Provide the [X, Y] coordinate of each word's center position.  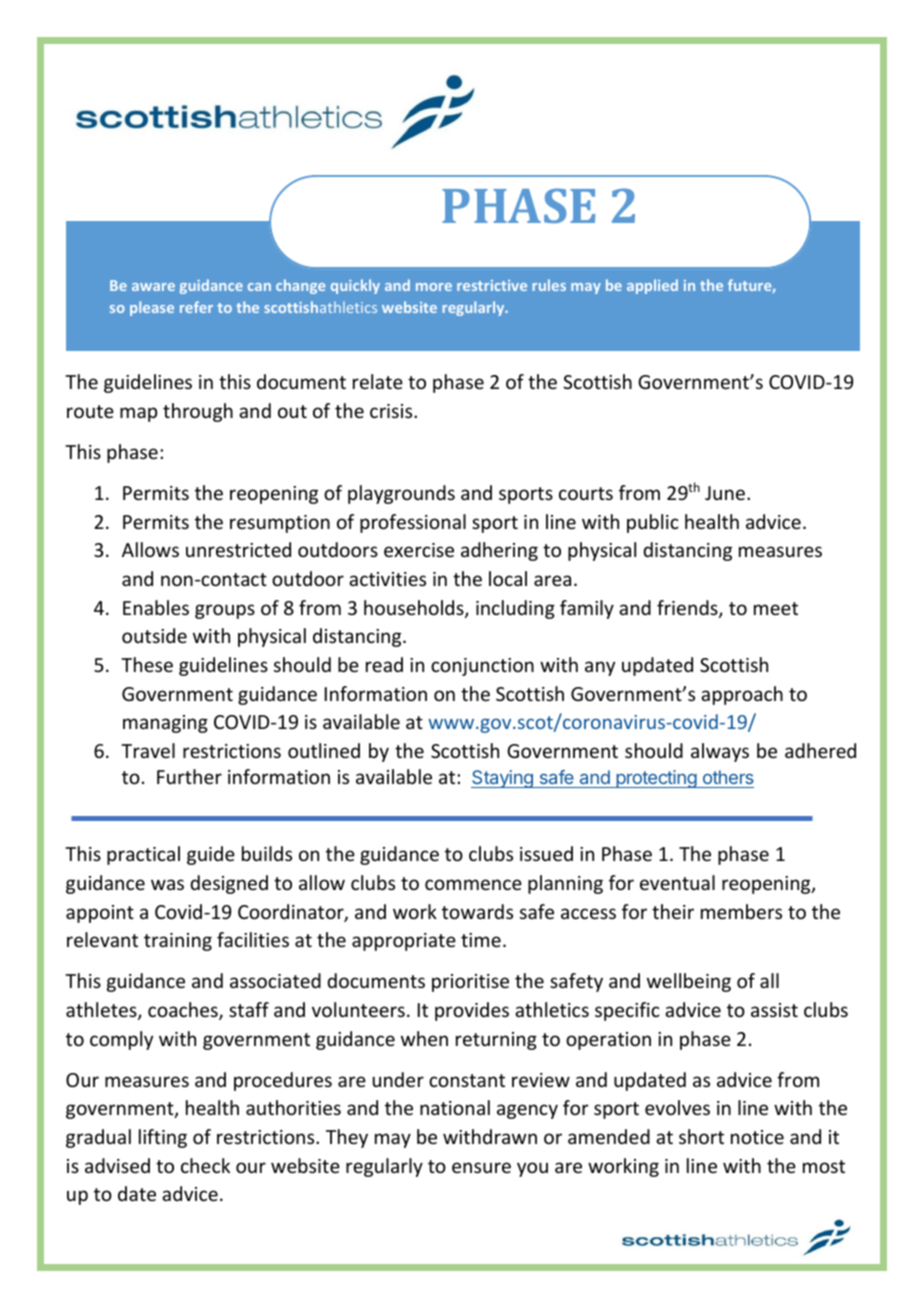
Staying [503, 779]
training [178, 942]
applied [652, 286]
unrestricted [238, 549]
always [720, 752]
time [481, 940]
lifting [163, 1138]
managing [165, 724]
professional [413, 523]
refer [196, 307]
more [434, 287]
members [741, 911]
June [726, 493]
